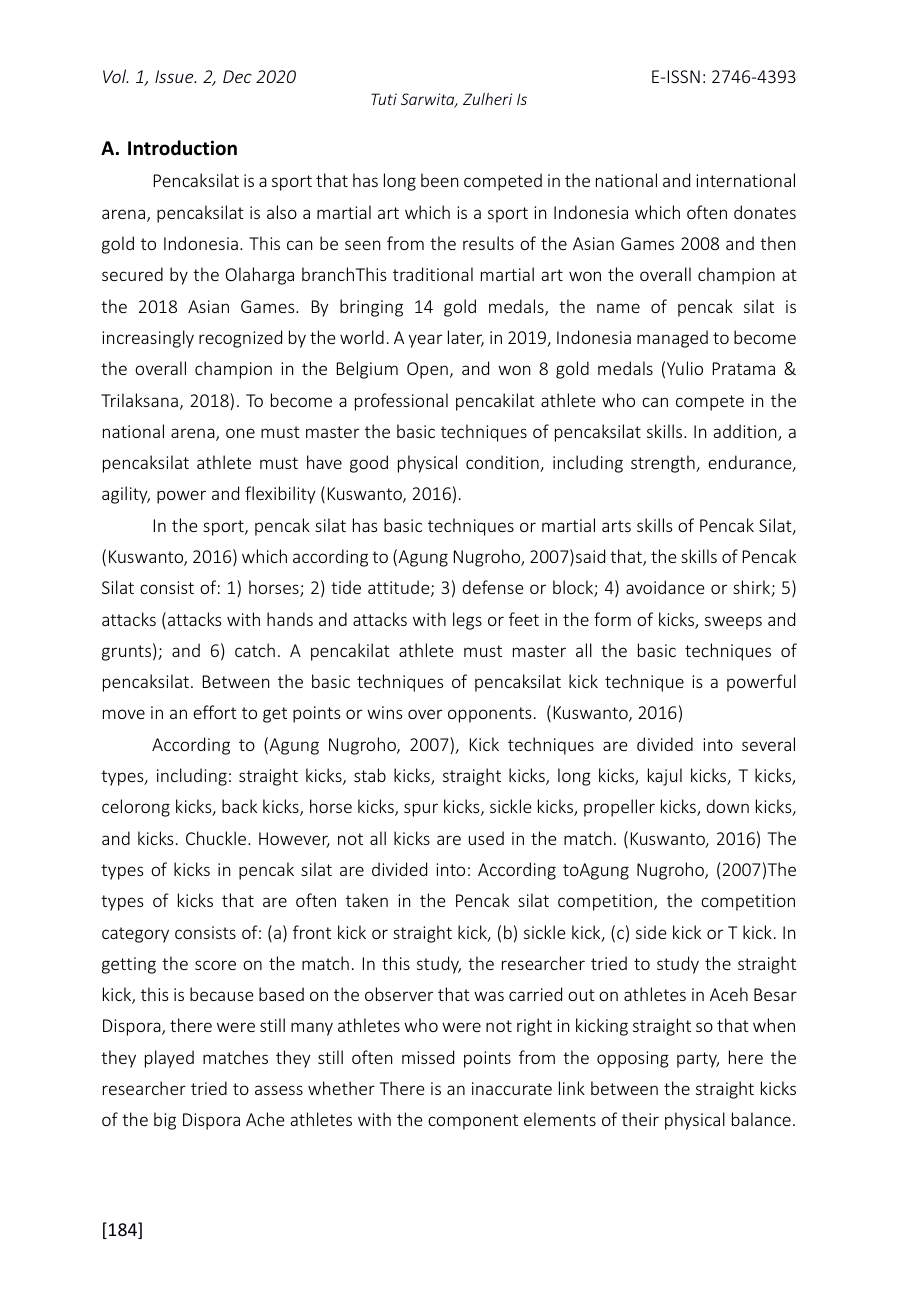 Image resolution: width=924 pixels, height=1307 pixels. Describe the element at coordinates (467, 621) in the page. I see `legs` at that location.
